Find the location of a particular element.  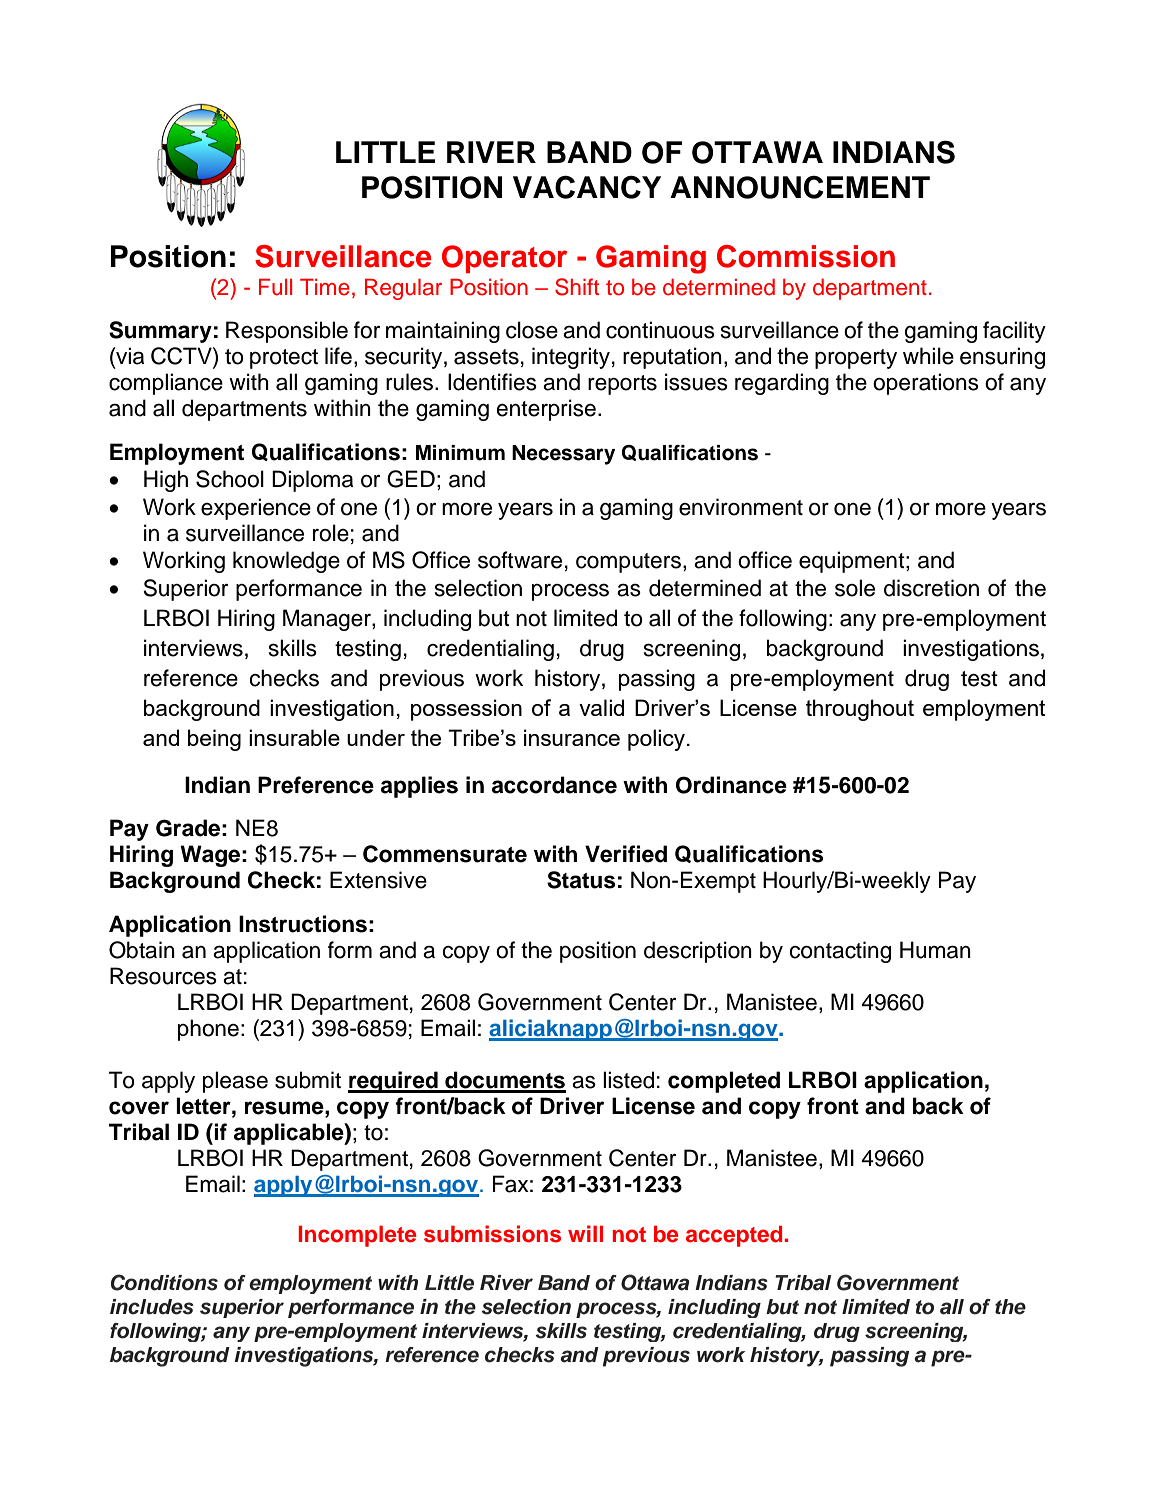

Commission is located at coordinates (806, 256).
